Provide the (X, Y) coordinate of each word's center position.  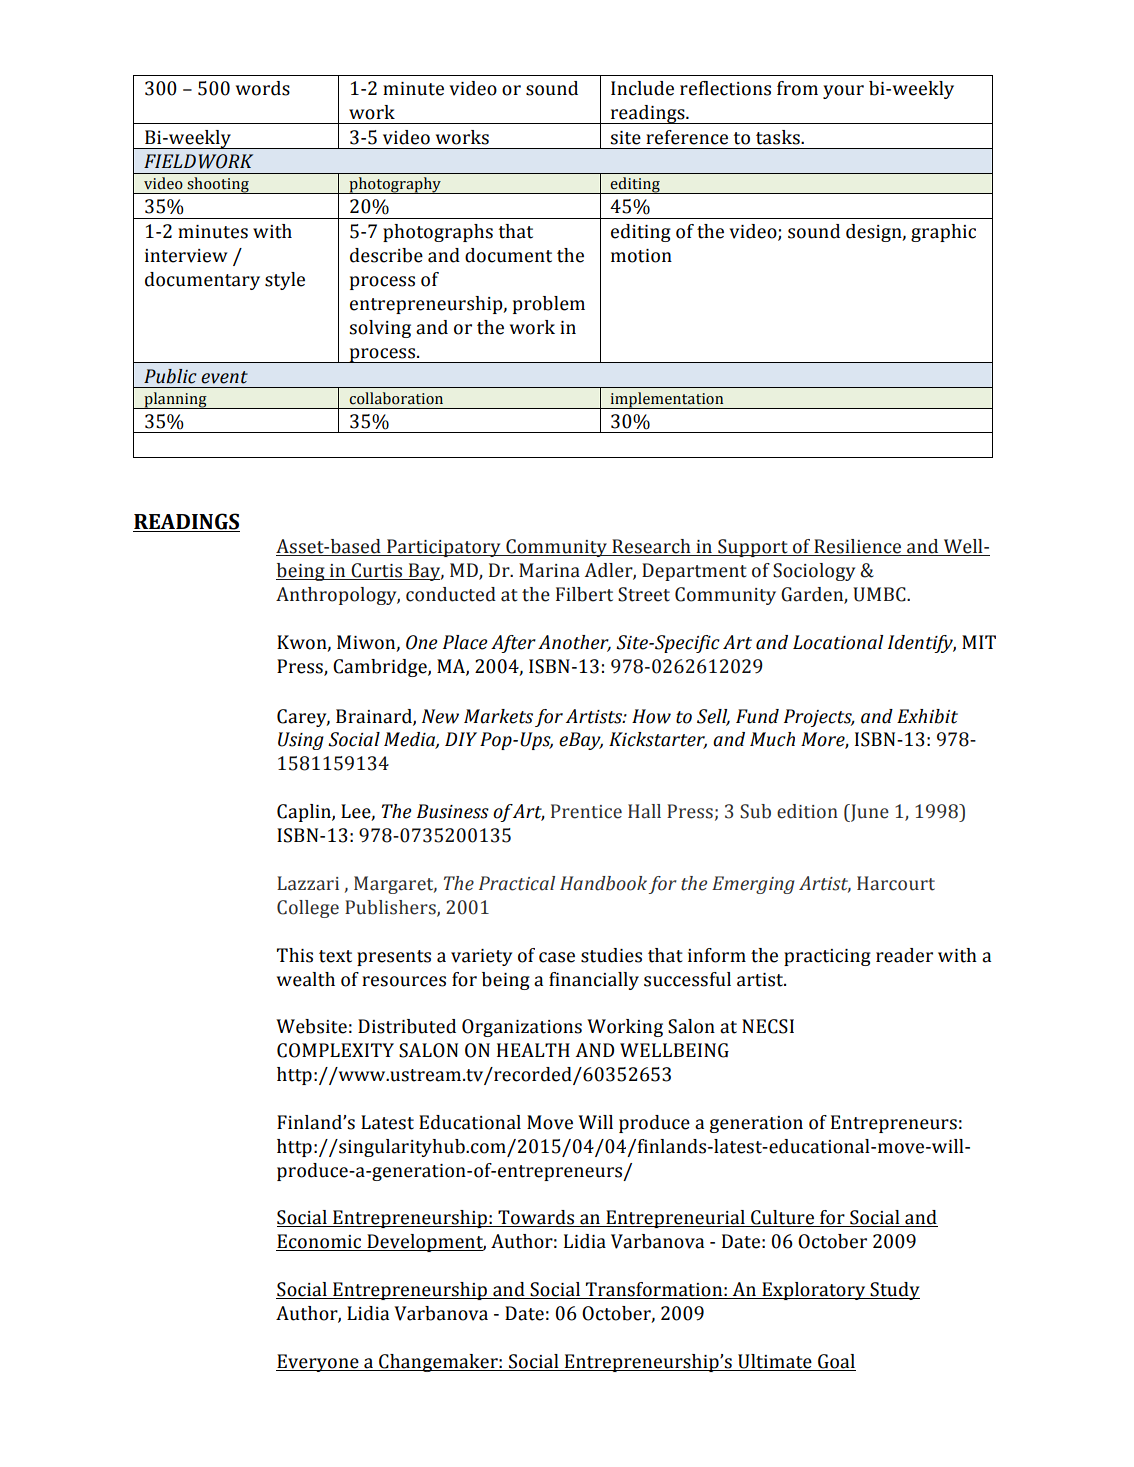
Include (642, 88)
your (843, 92)
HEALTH (533, 1050)
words (263, 88)
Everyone (318, 1363)
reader (904, 955)
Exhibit (927, 716)
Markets (498, 716)
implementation (667, 400)
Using (301, 741)
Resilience (858, 547)
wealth (306, 979)
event (224, 377)
